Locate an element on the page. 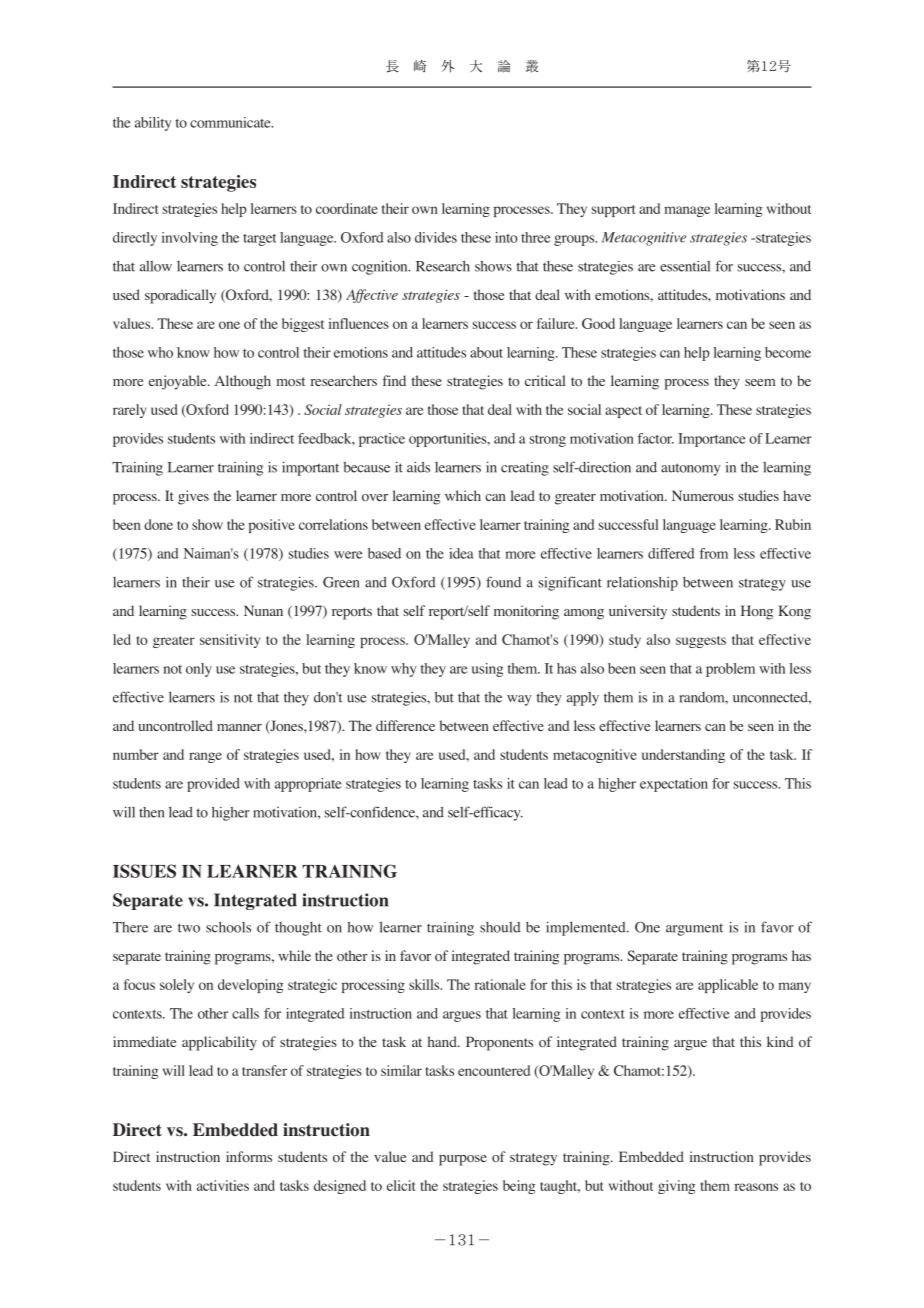 This document has width=924, height=1308. only is located at coordinates (199, 670).
